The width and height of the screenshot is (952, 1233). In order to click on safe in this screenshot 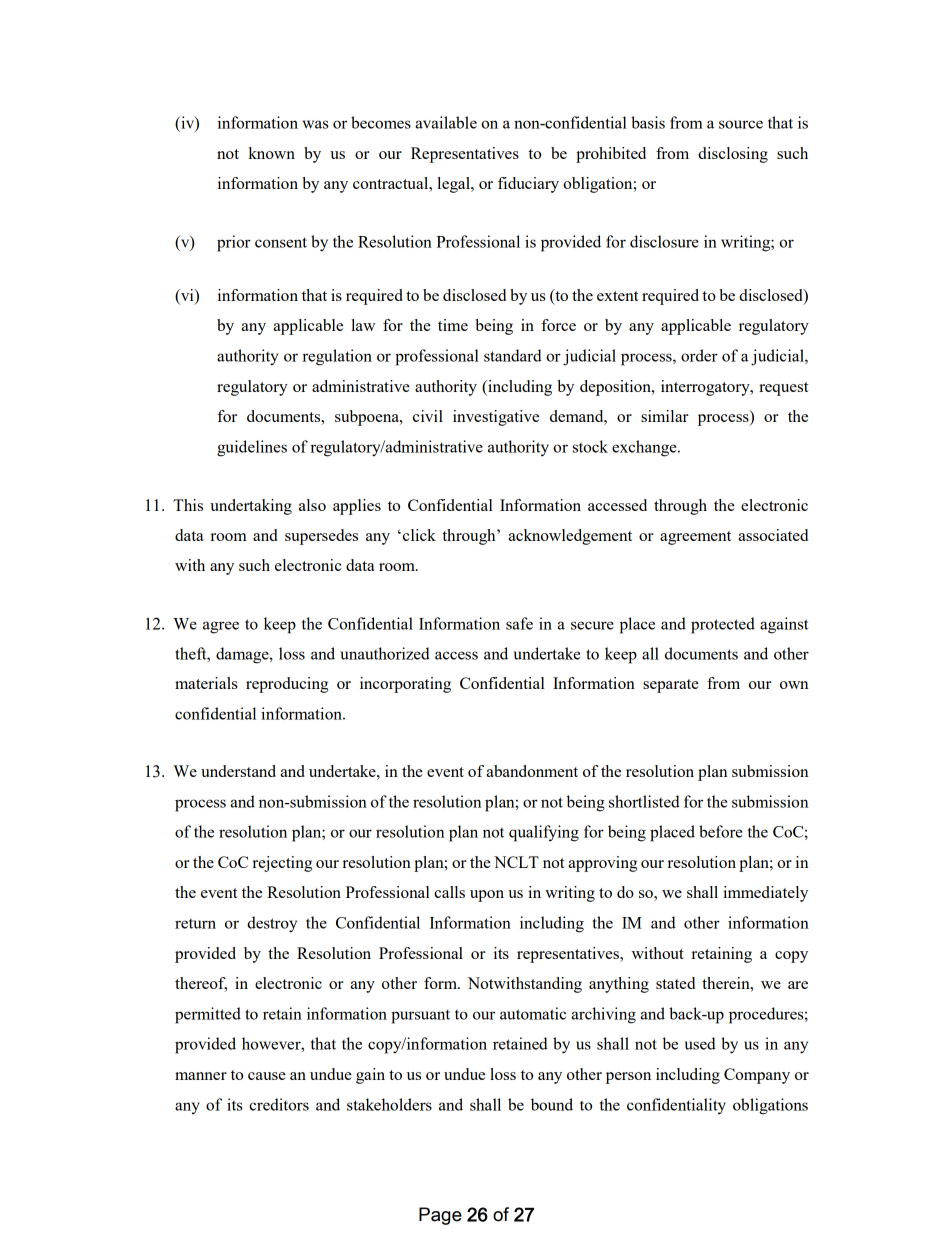, I will do `click(519, 623)`.
